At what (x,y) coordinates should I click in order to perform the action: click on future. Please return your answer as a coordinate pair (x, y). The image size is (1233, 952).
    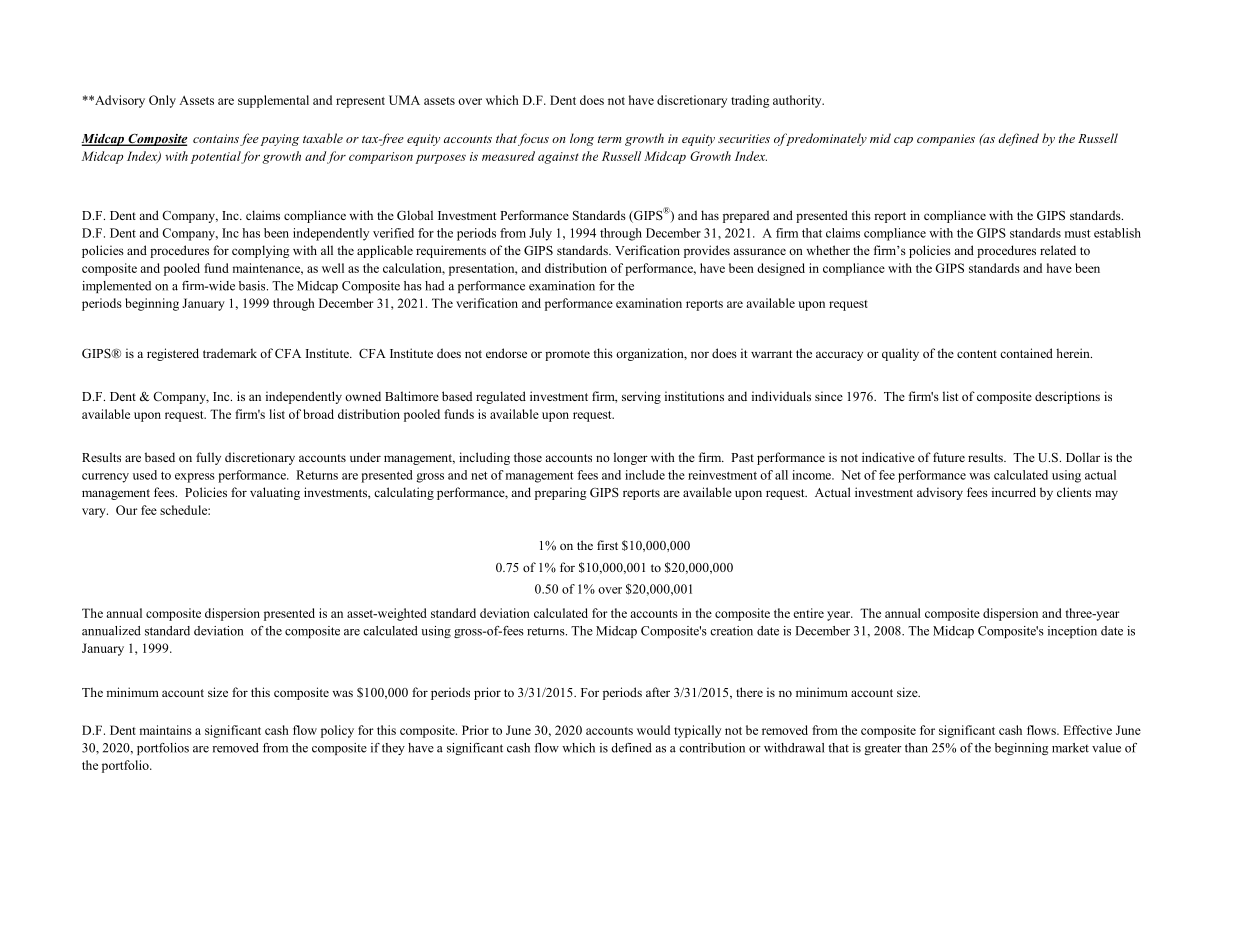
    Looking at the image, I should click on (949, 457).
